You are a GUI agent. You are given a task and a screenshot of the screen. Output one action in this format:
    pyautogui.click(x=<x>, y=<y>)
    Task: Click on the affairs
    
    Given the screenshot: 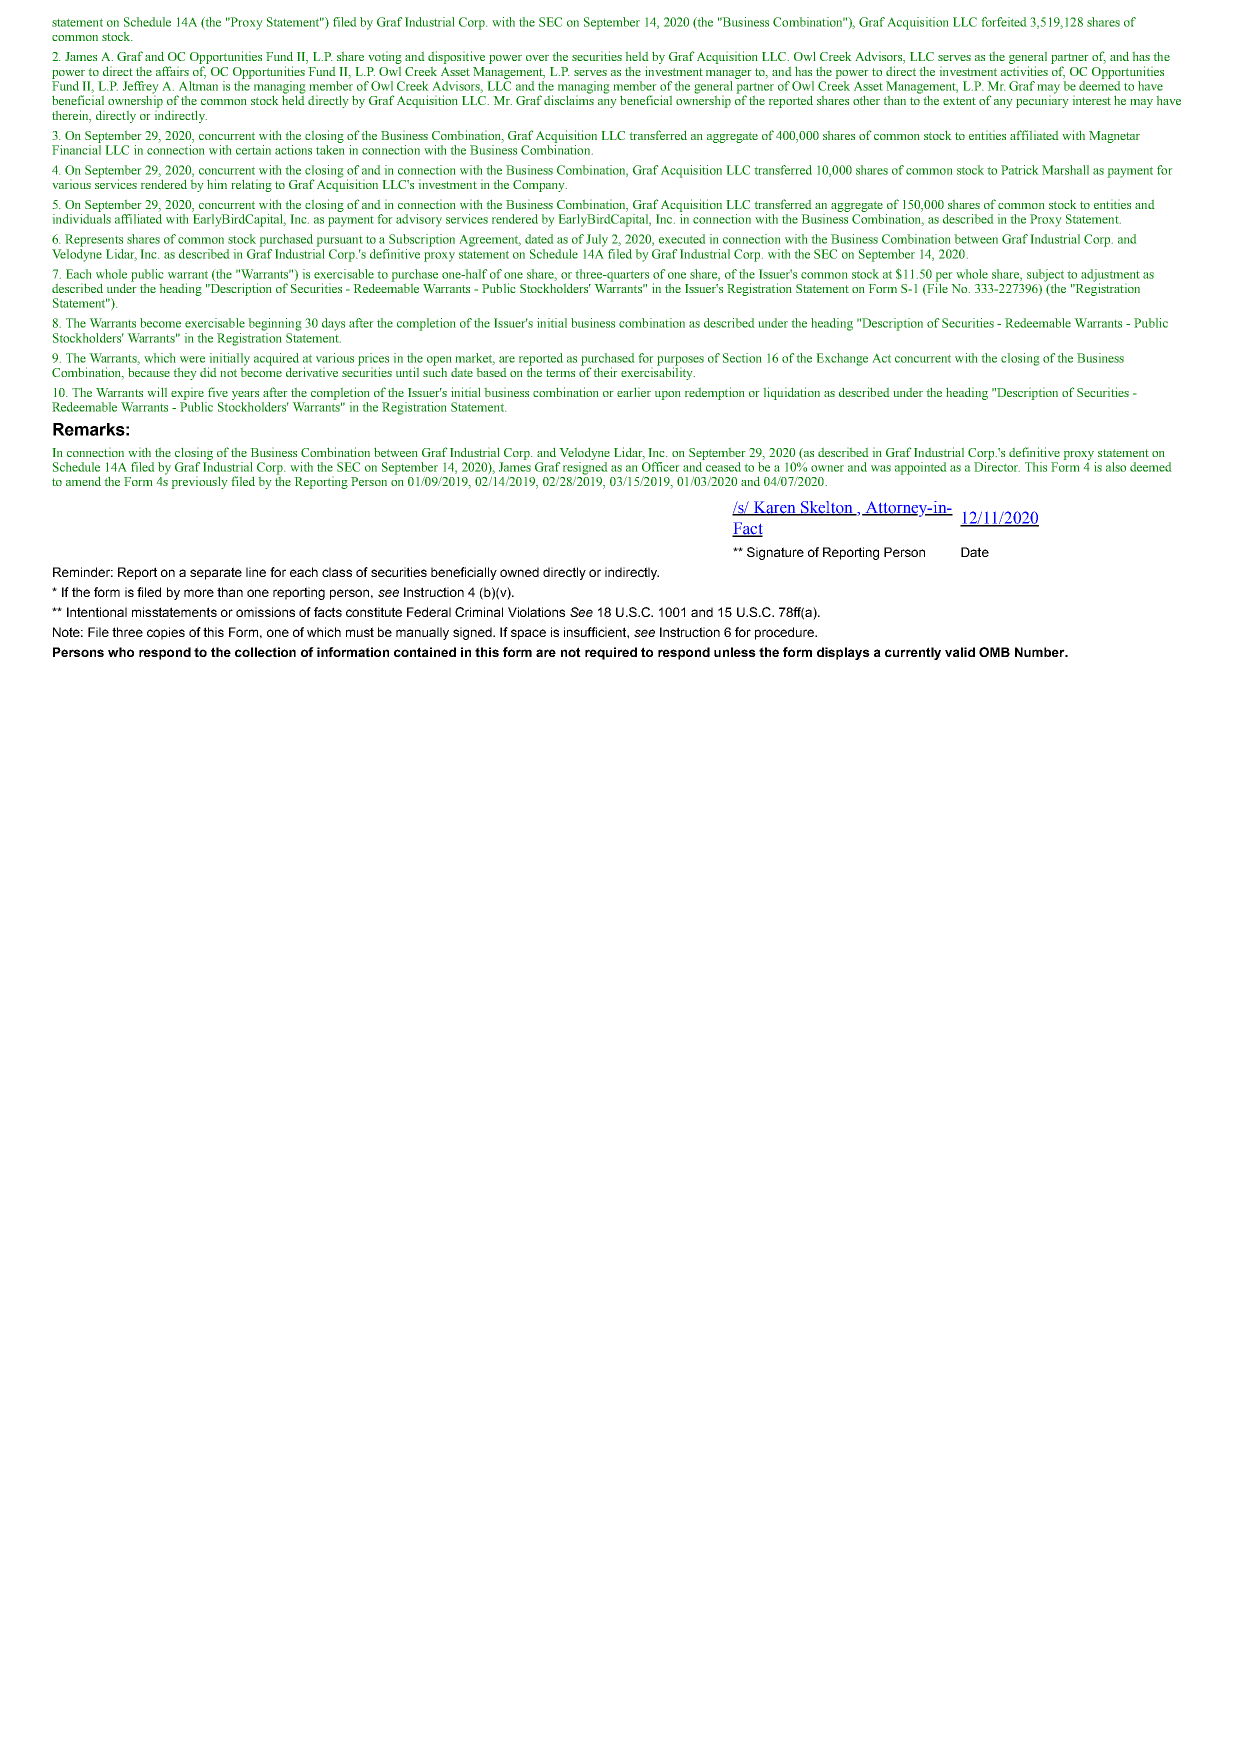 What is the action you would take?
    pyautogui.click(x=172, y=71)
